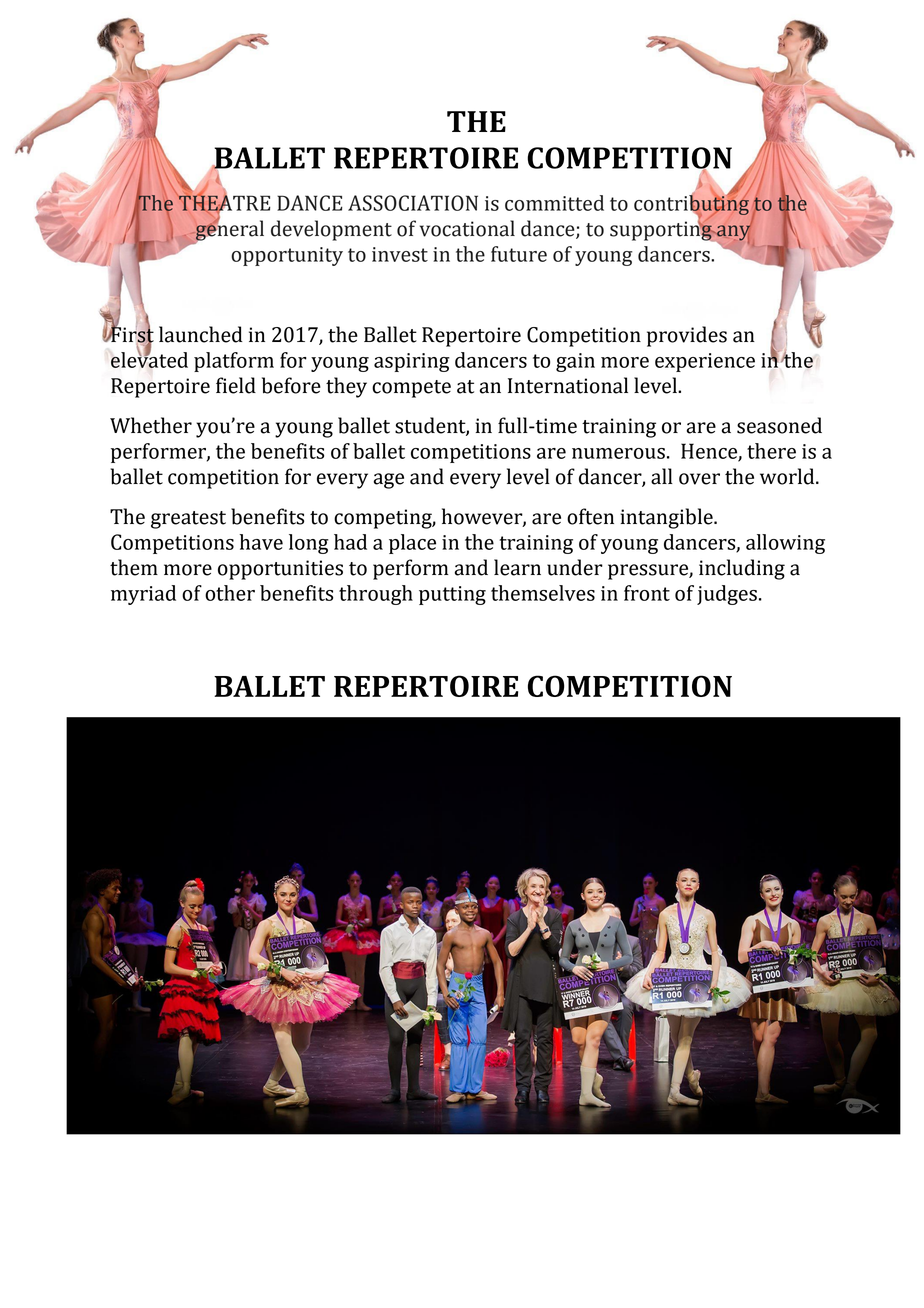  I want to click on development, so click(331, 230).
